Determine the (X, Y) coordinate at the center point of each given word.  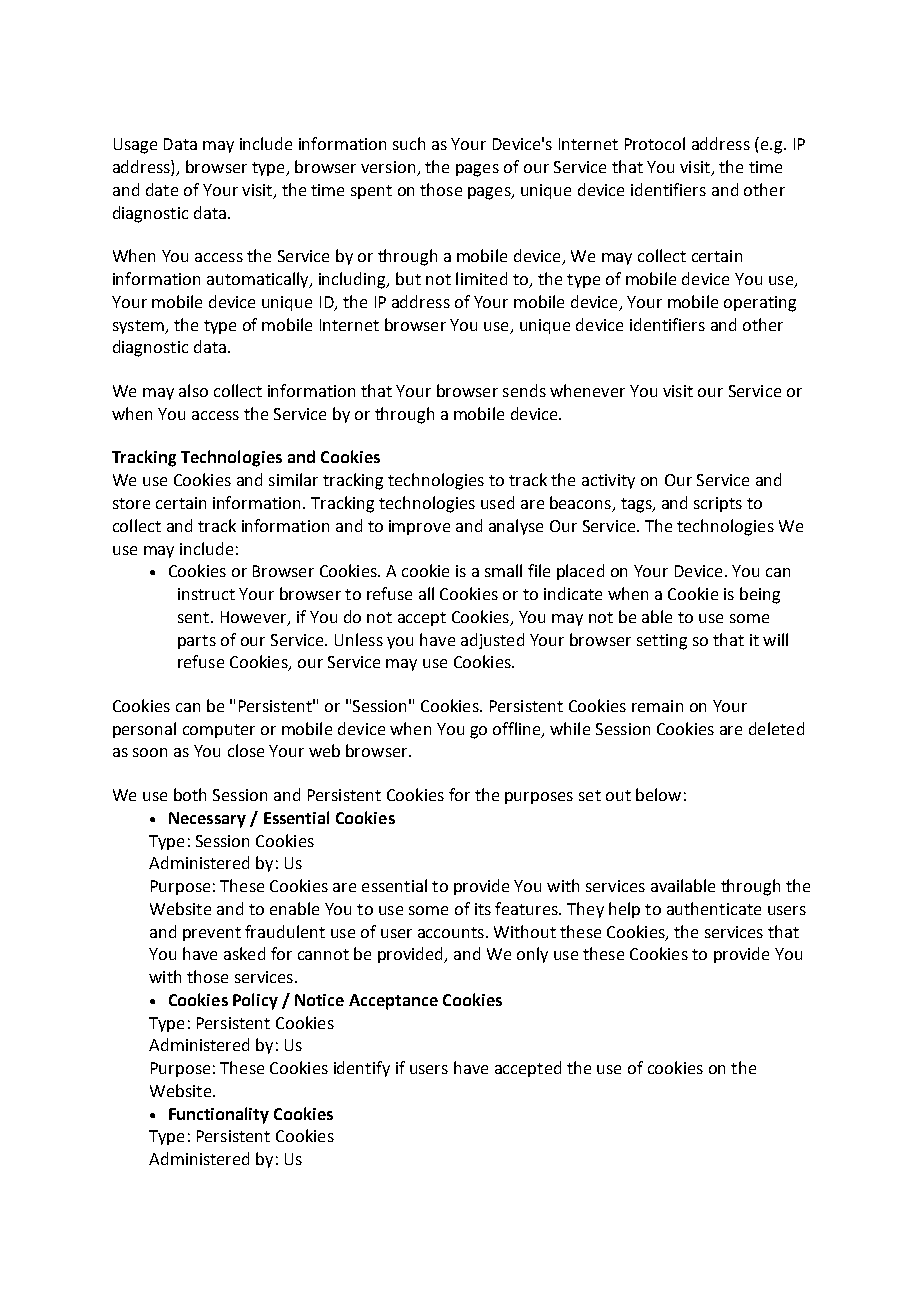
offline (518, 729)
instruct (206, 594)
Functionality (219, 1115)
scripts (718, 504)
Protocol (655, 143)
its (483, 909)
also (193, 390)
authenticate (714, 908)
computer (219, 731)
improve (419, 527)
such (409, 143)
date (162, 189)
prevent (212, 934)
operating (760, 304)
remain (657, 706)
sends (524, 390)
